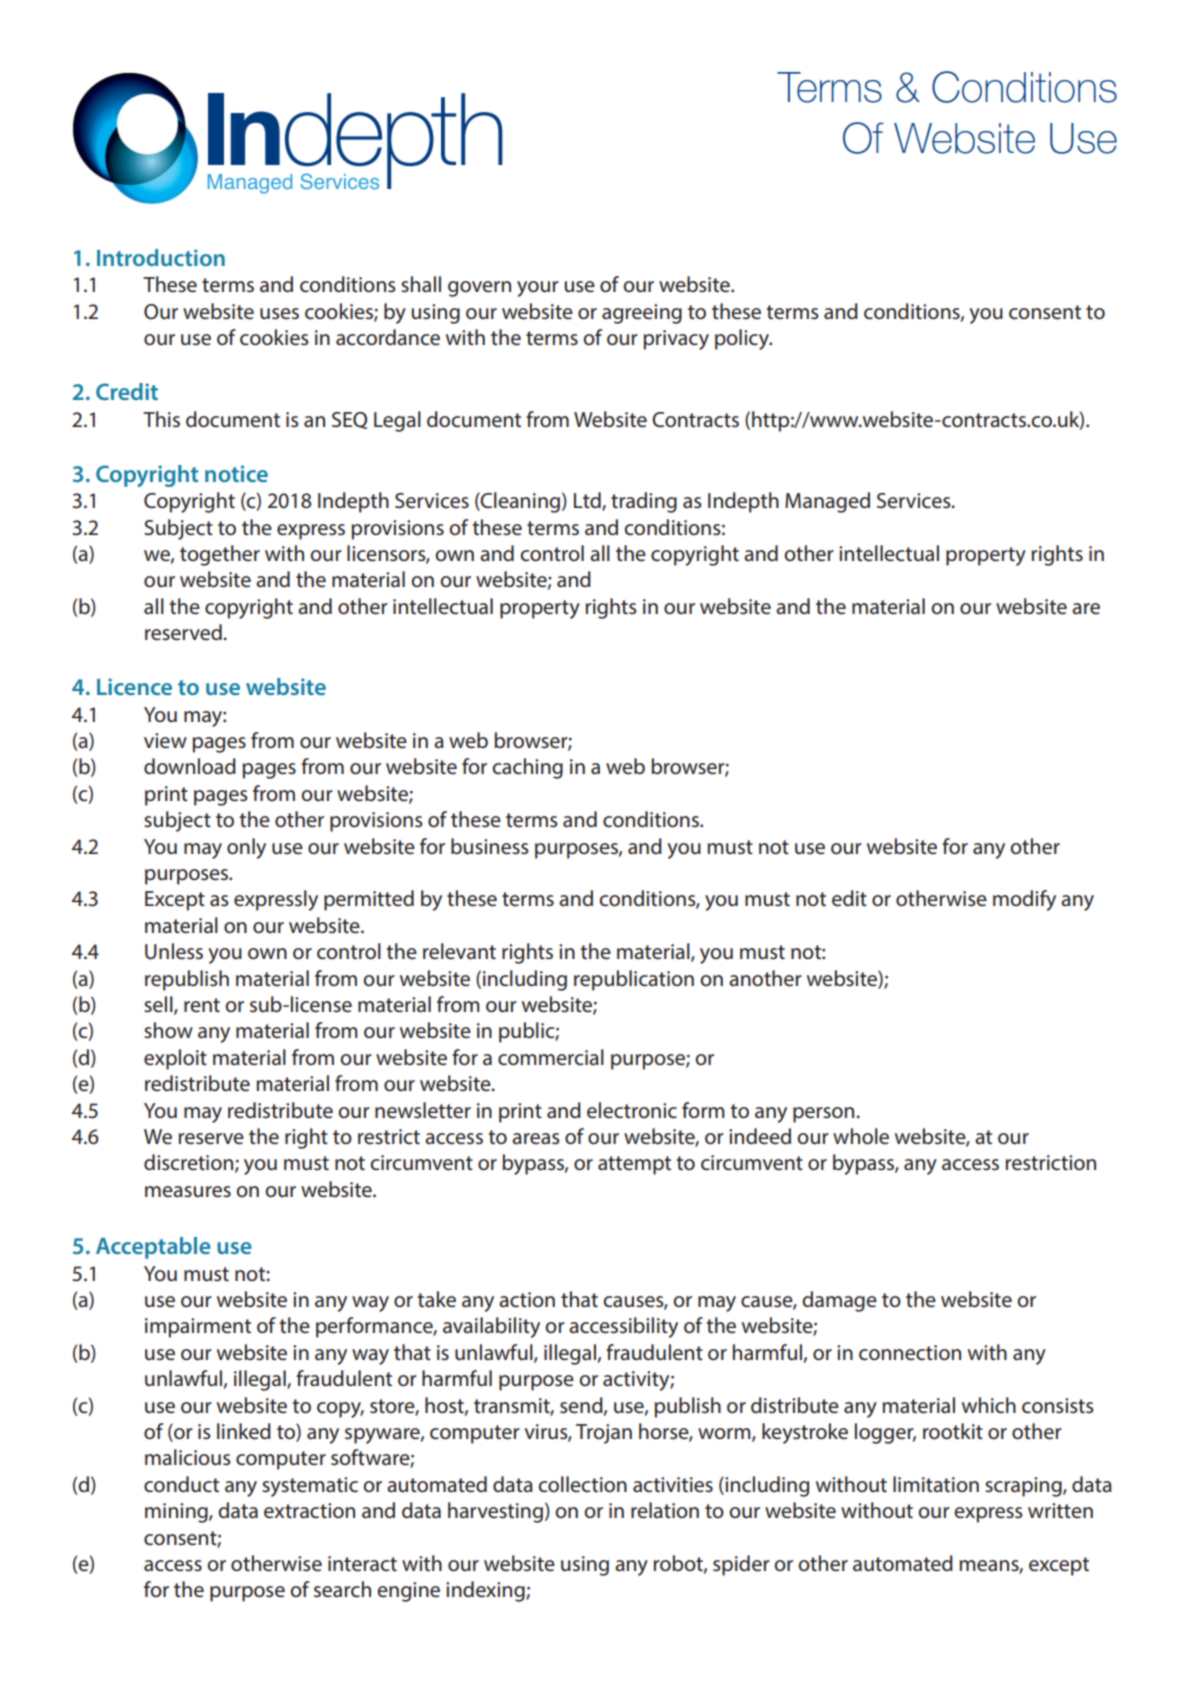 Image resolution: width=1190 pixels, height=1683 pixels. What do you see at coordinates (459, 951) in the screenshot?
I see `relevant` at bounding box center [459, 951].
